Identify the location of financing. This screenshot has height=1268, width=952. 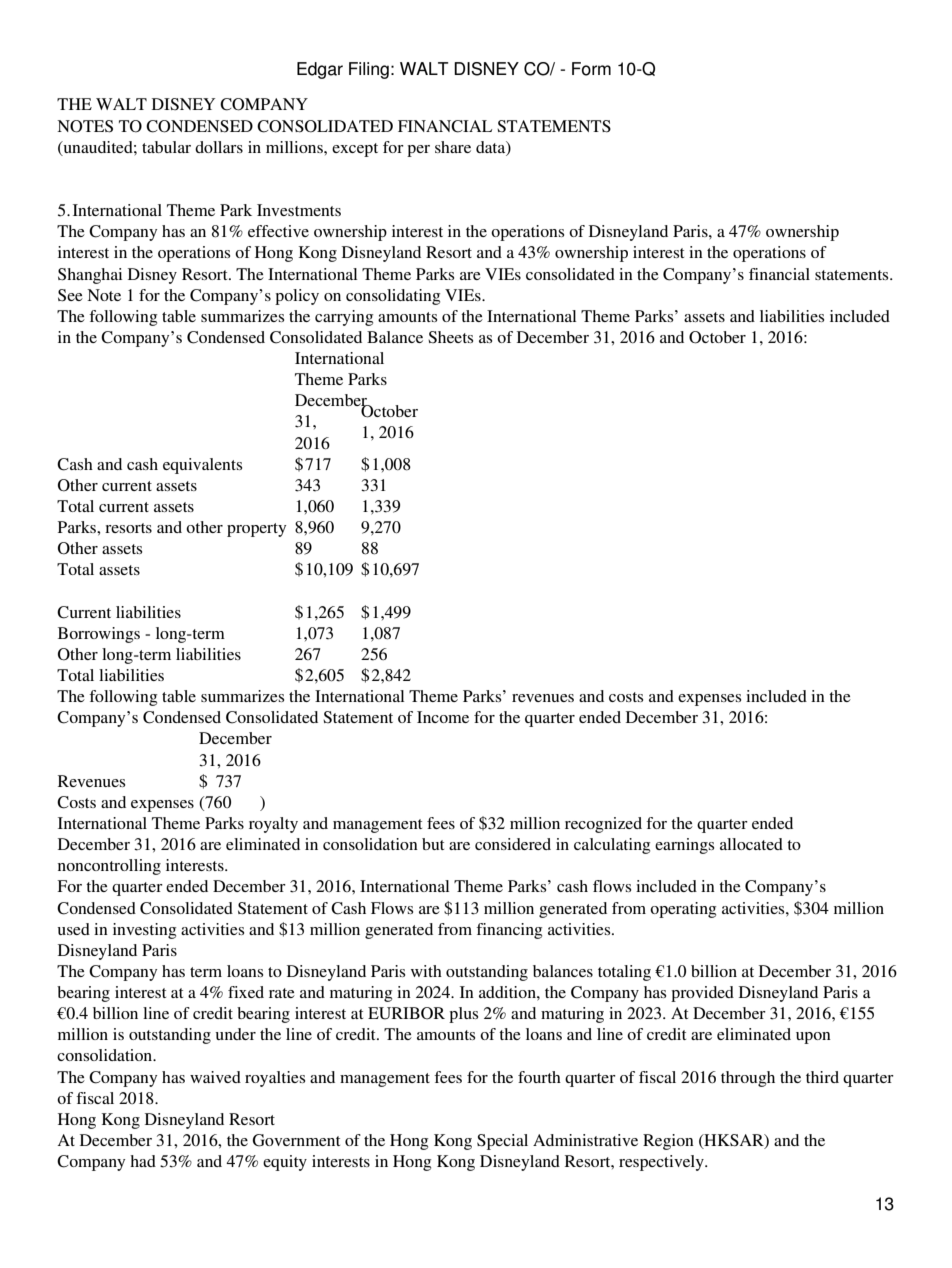
(509, 931).
